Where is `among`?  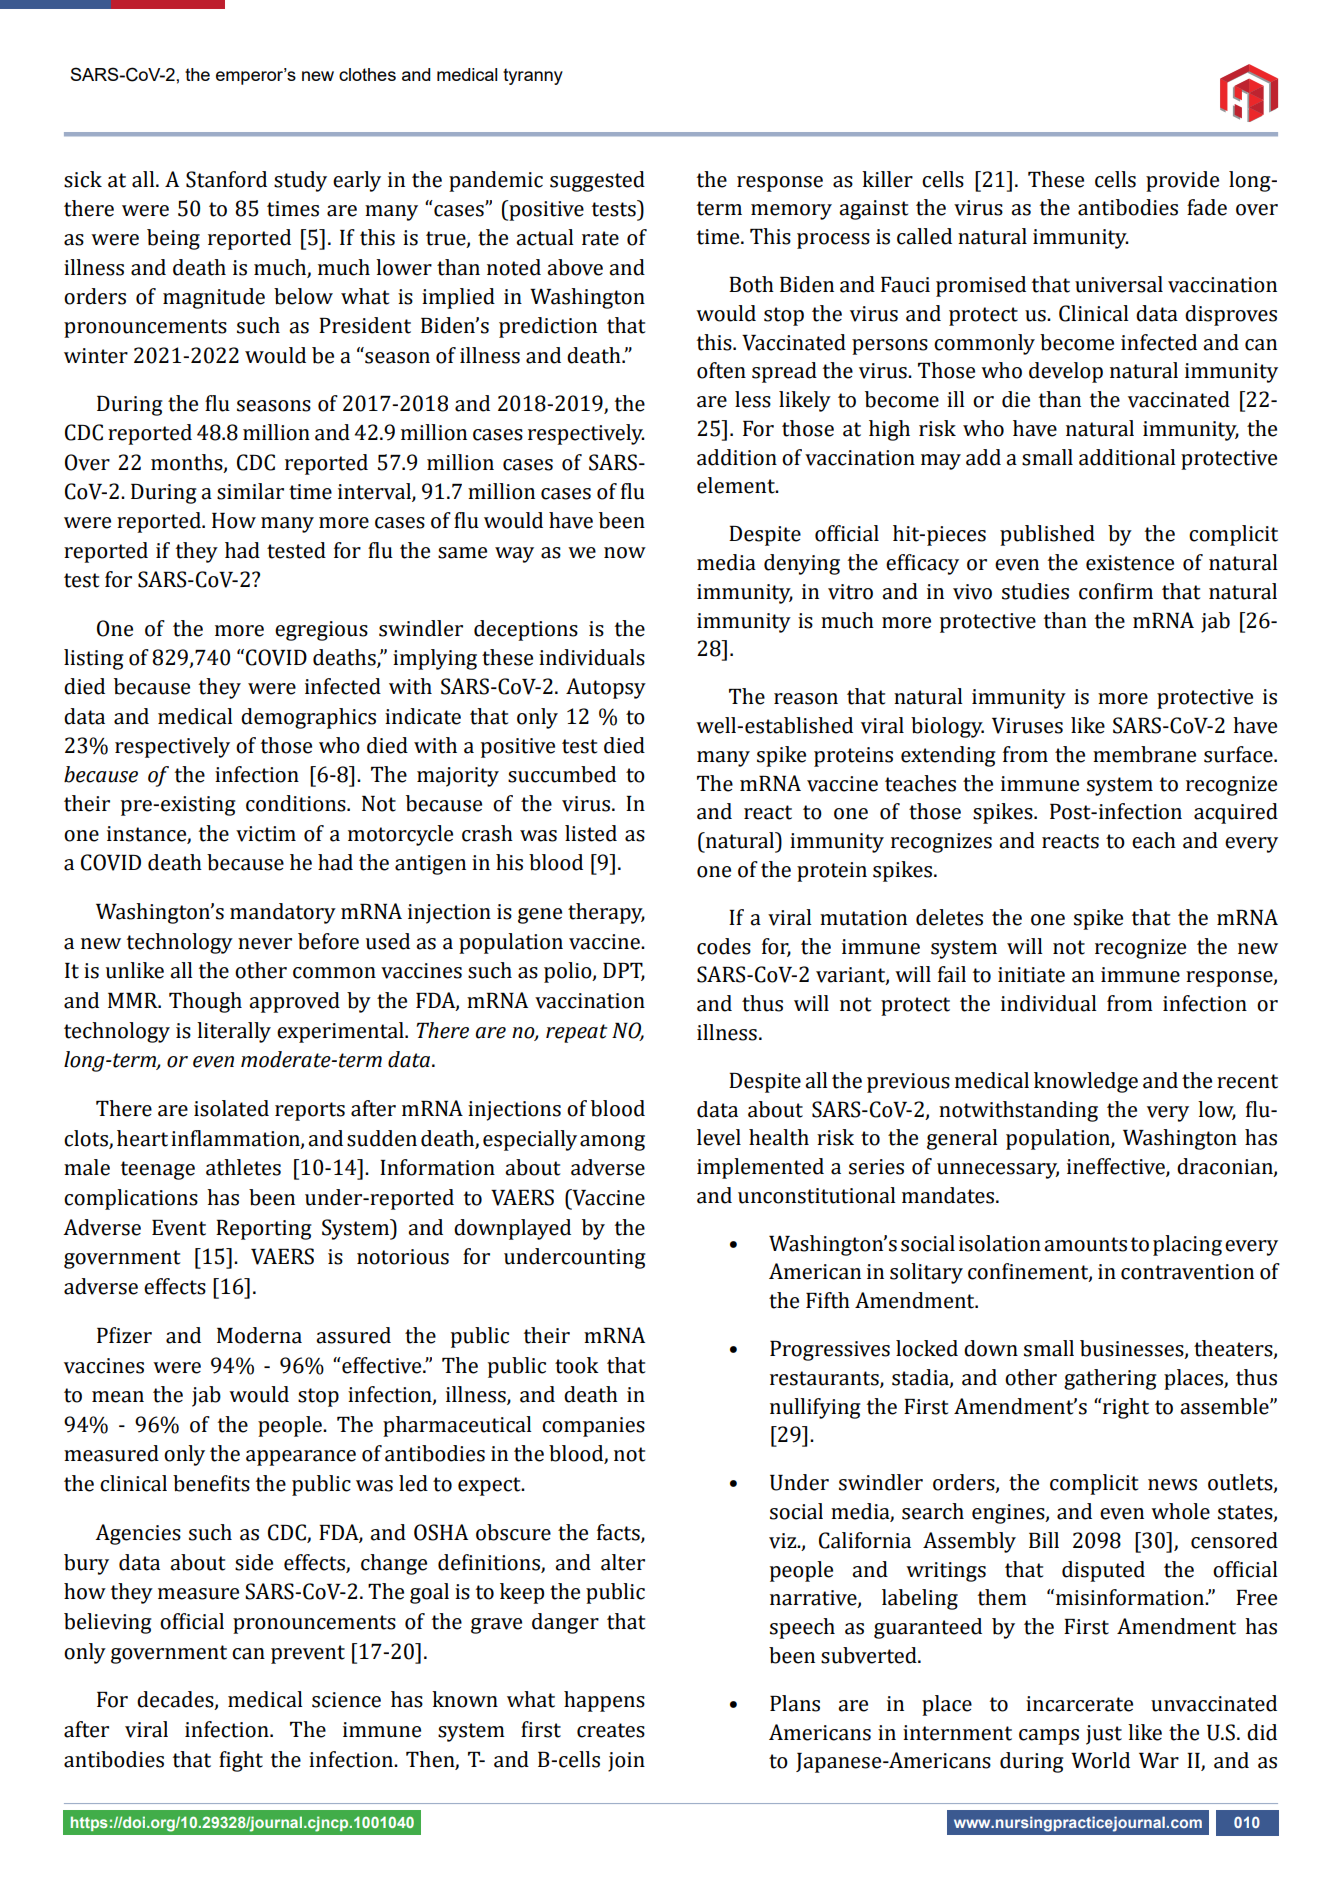 among is located at coordinates (612, 1143).
